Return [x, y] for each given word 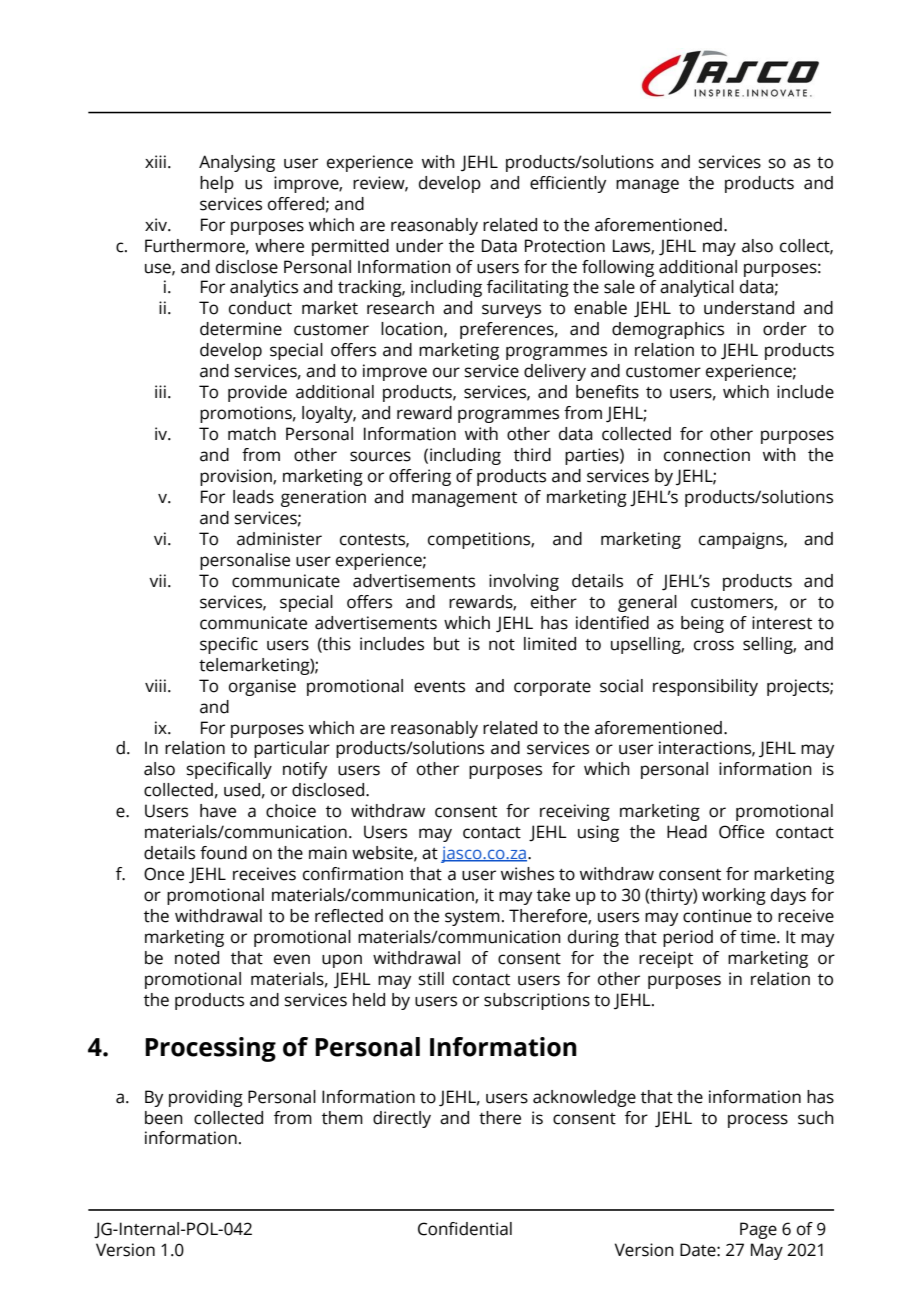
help [217, 184]
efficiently [568, 184]
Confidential [465, 1229]
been [164, 1118]
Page [758, 1230]
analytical [697, 288]
